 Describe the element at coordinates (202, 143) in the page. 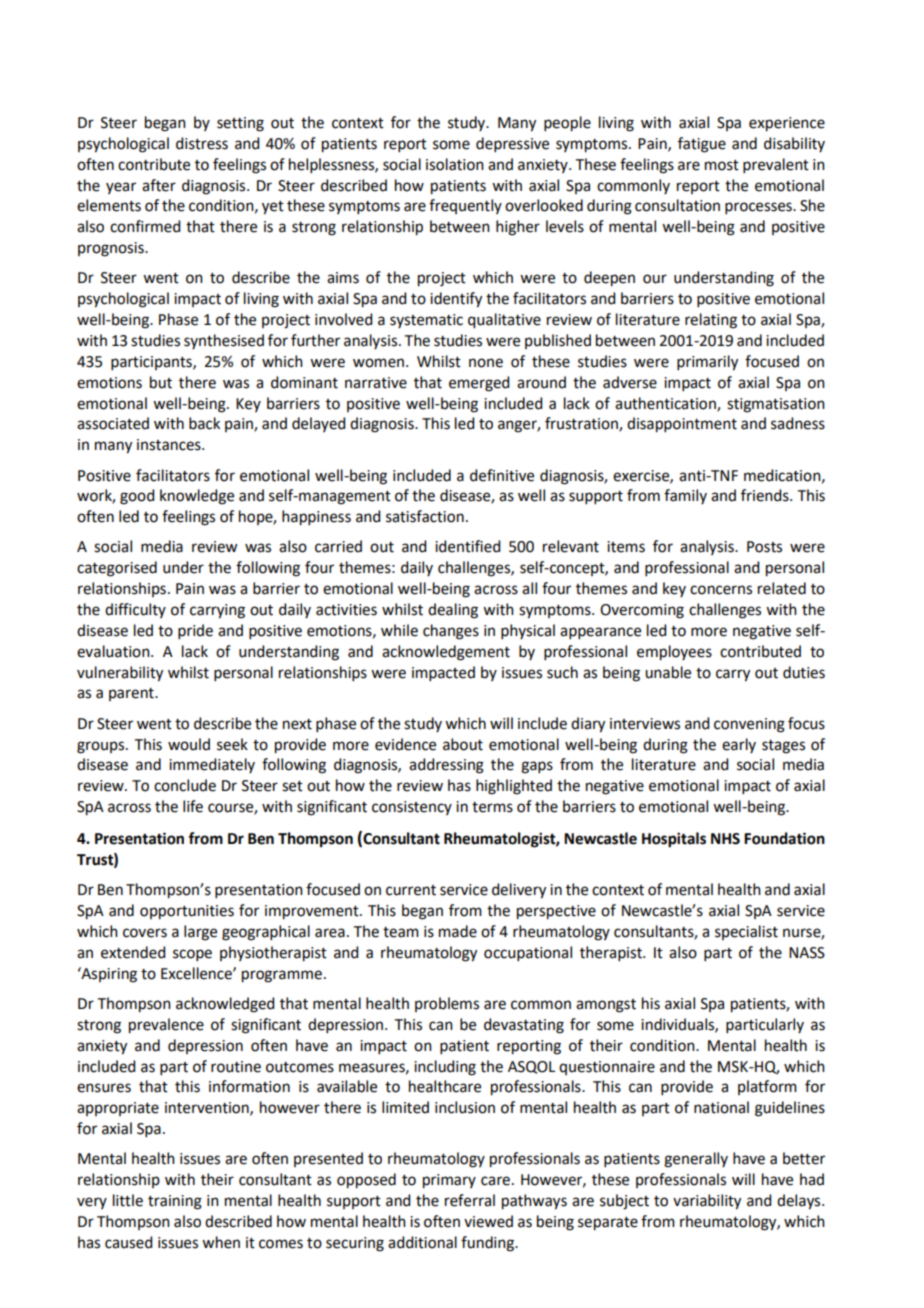

I see `distress` at that location.
